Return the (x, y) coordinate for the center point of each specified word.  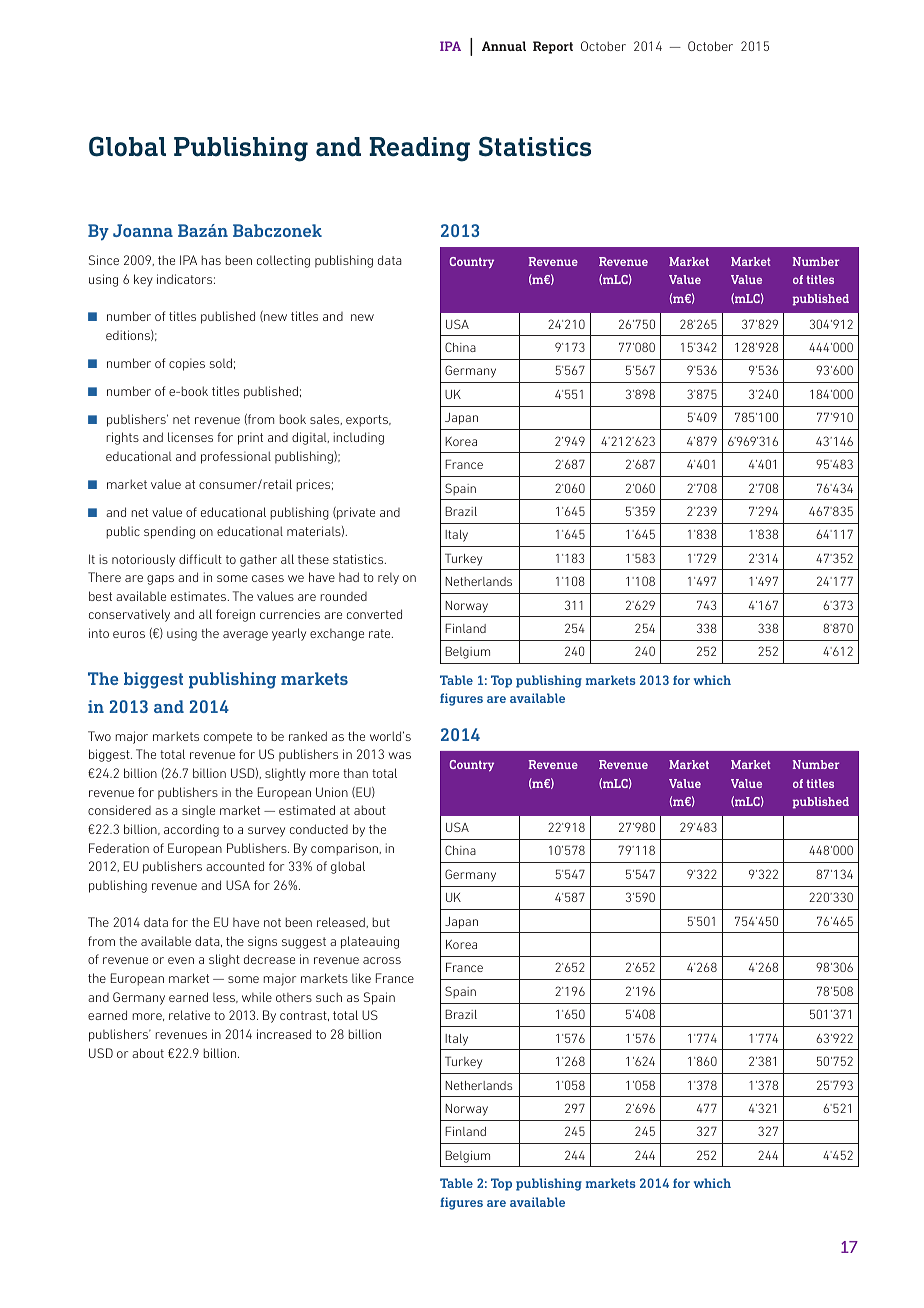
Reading (419, 149)
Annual (504, 46)
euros (129, 634)
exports (368, 421)
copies (187, 364)
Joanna (143, 230)
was (399, 755)
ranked (308, 736)
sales (326, 419)
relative (189, 1015)
